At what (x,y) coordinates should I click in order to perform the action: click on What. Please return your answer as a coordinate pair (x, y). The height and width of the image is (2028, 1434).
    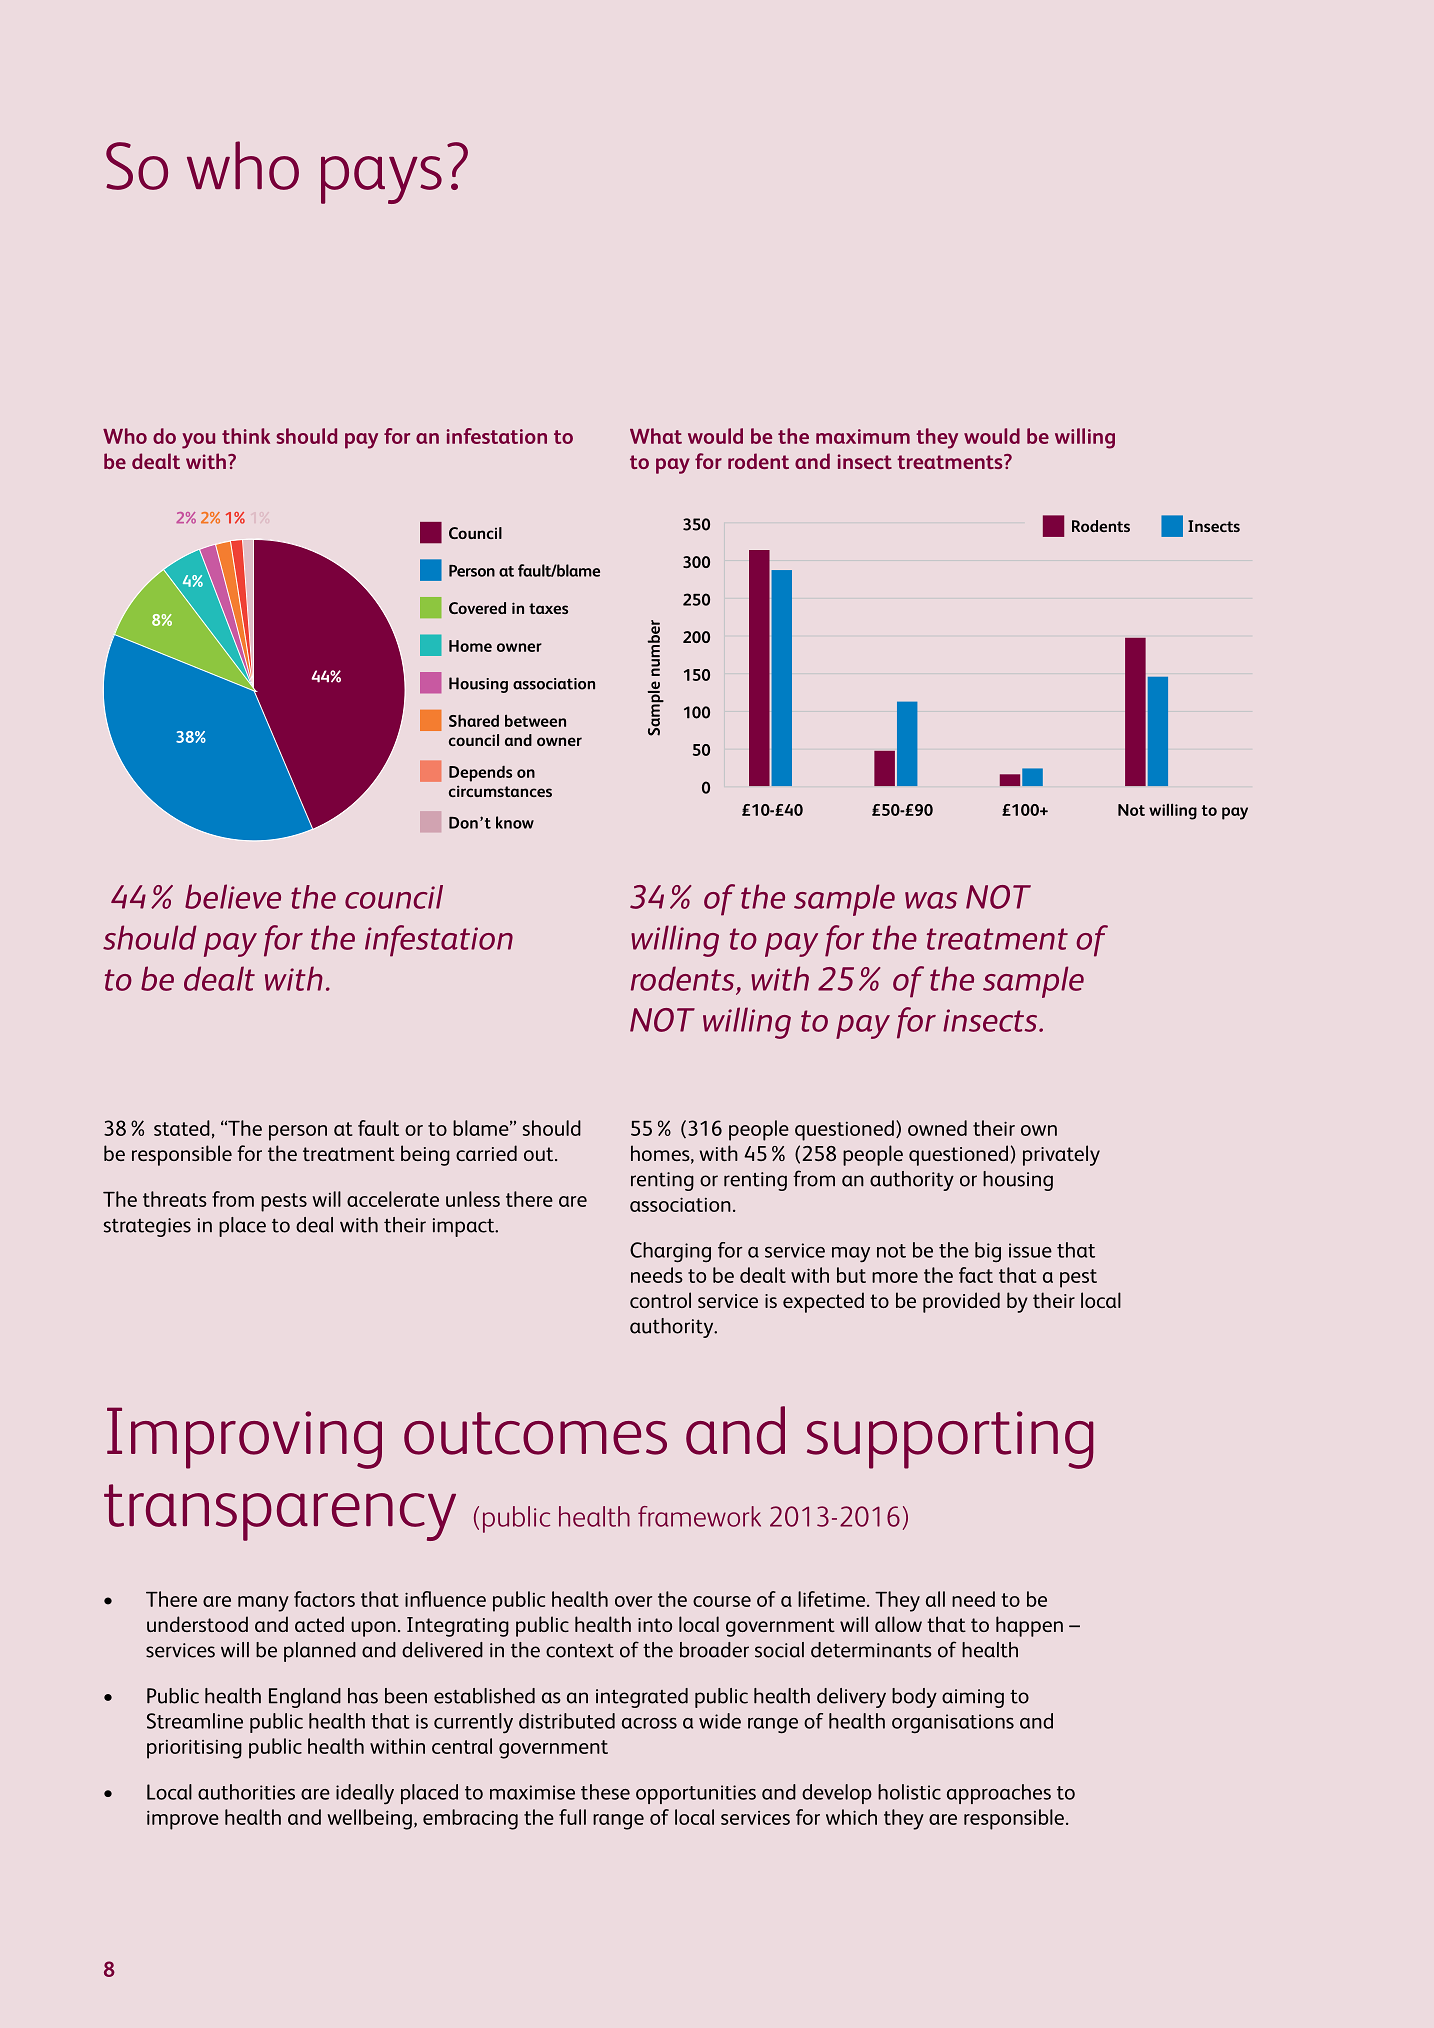
    Looking at the image, I should click on (656, 436).
